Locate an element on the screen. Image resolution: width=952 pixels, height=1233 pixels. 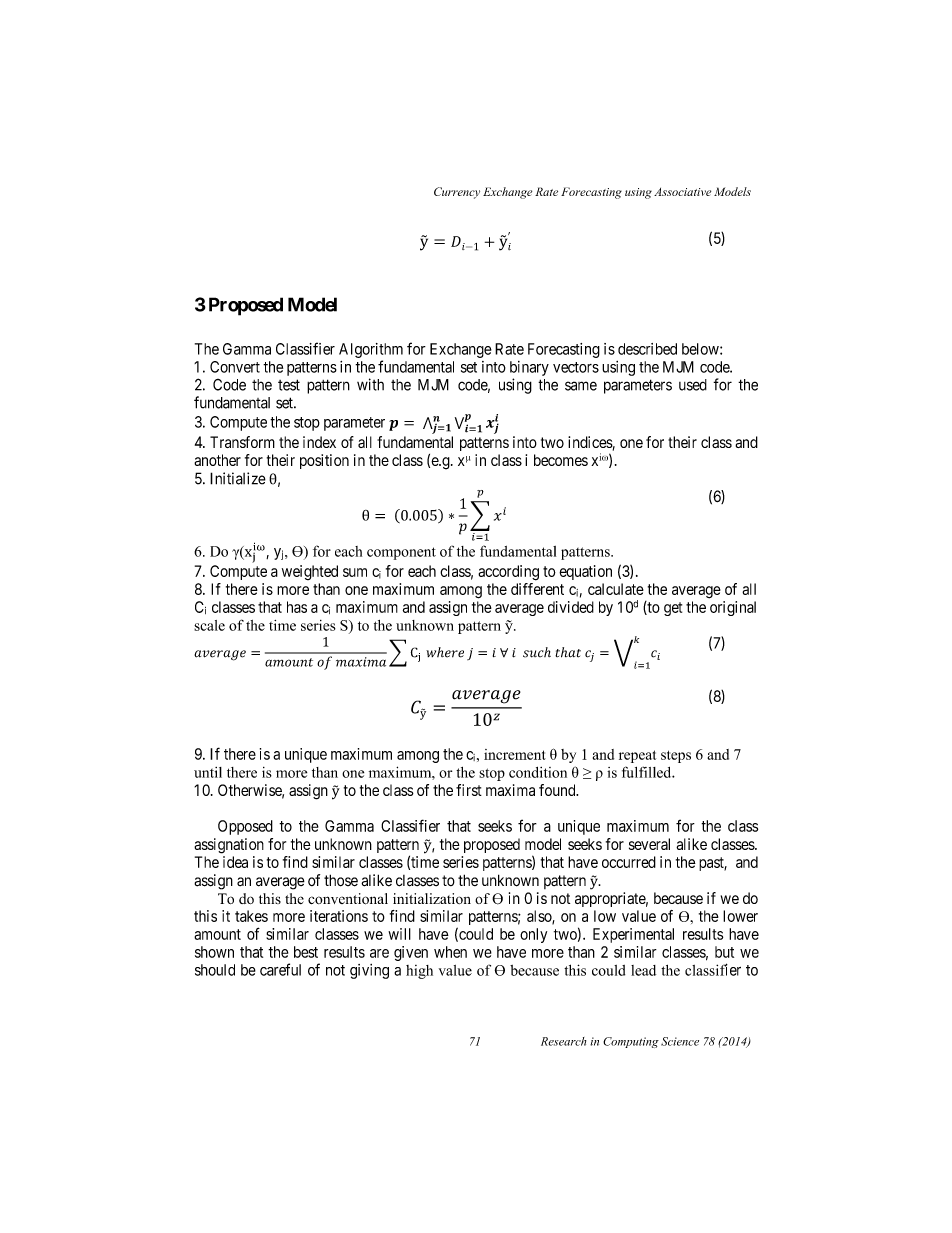
first is located at coordinates (469, 790).
